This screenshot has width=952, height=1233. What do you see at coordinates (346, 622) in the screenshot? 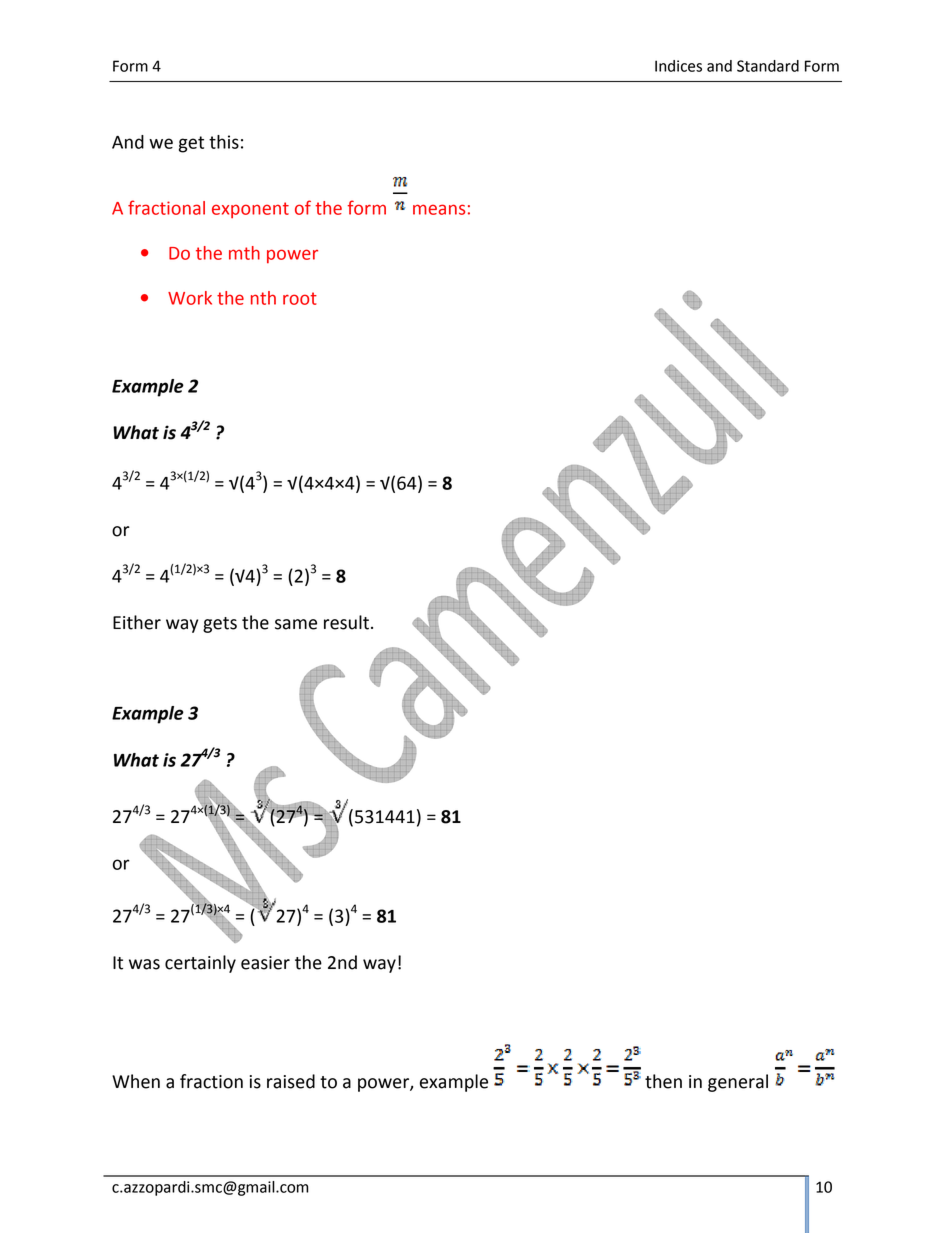
I see `result` at bounding box center [346, 622].
